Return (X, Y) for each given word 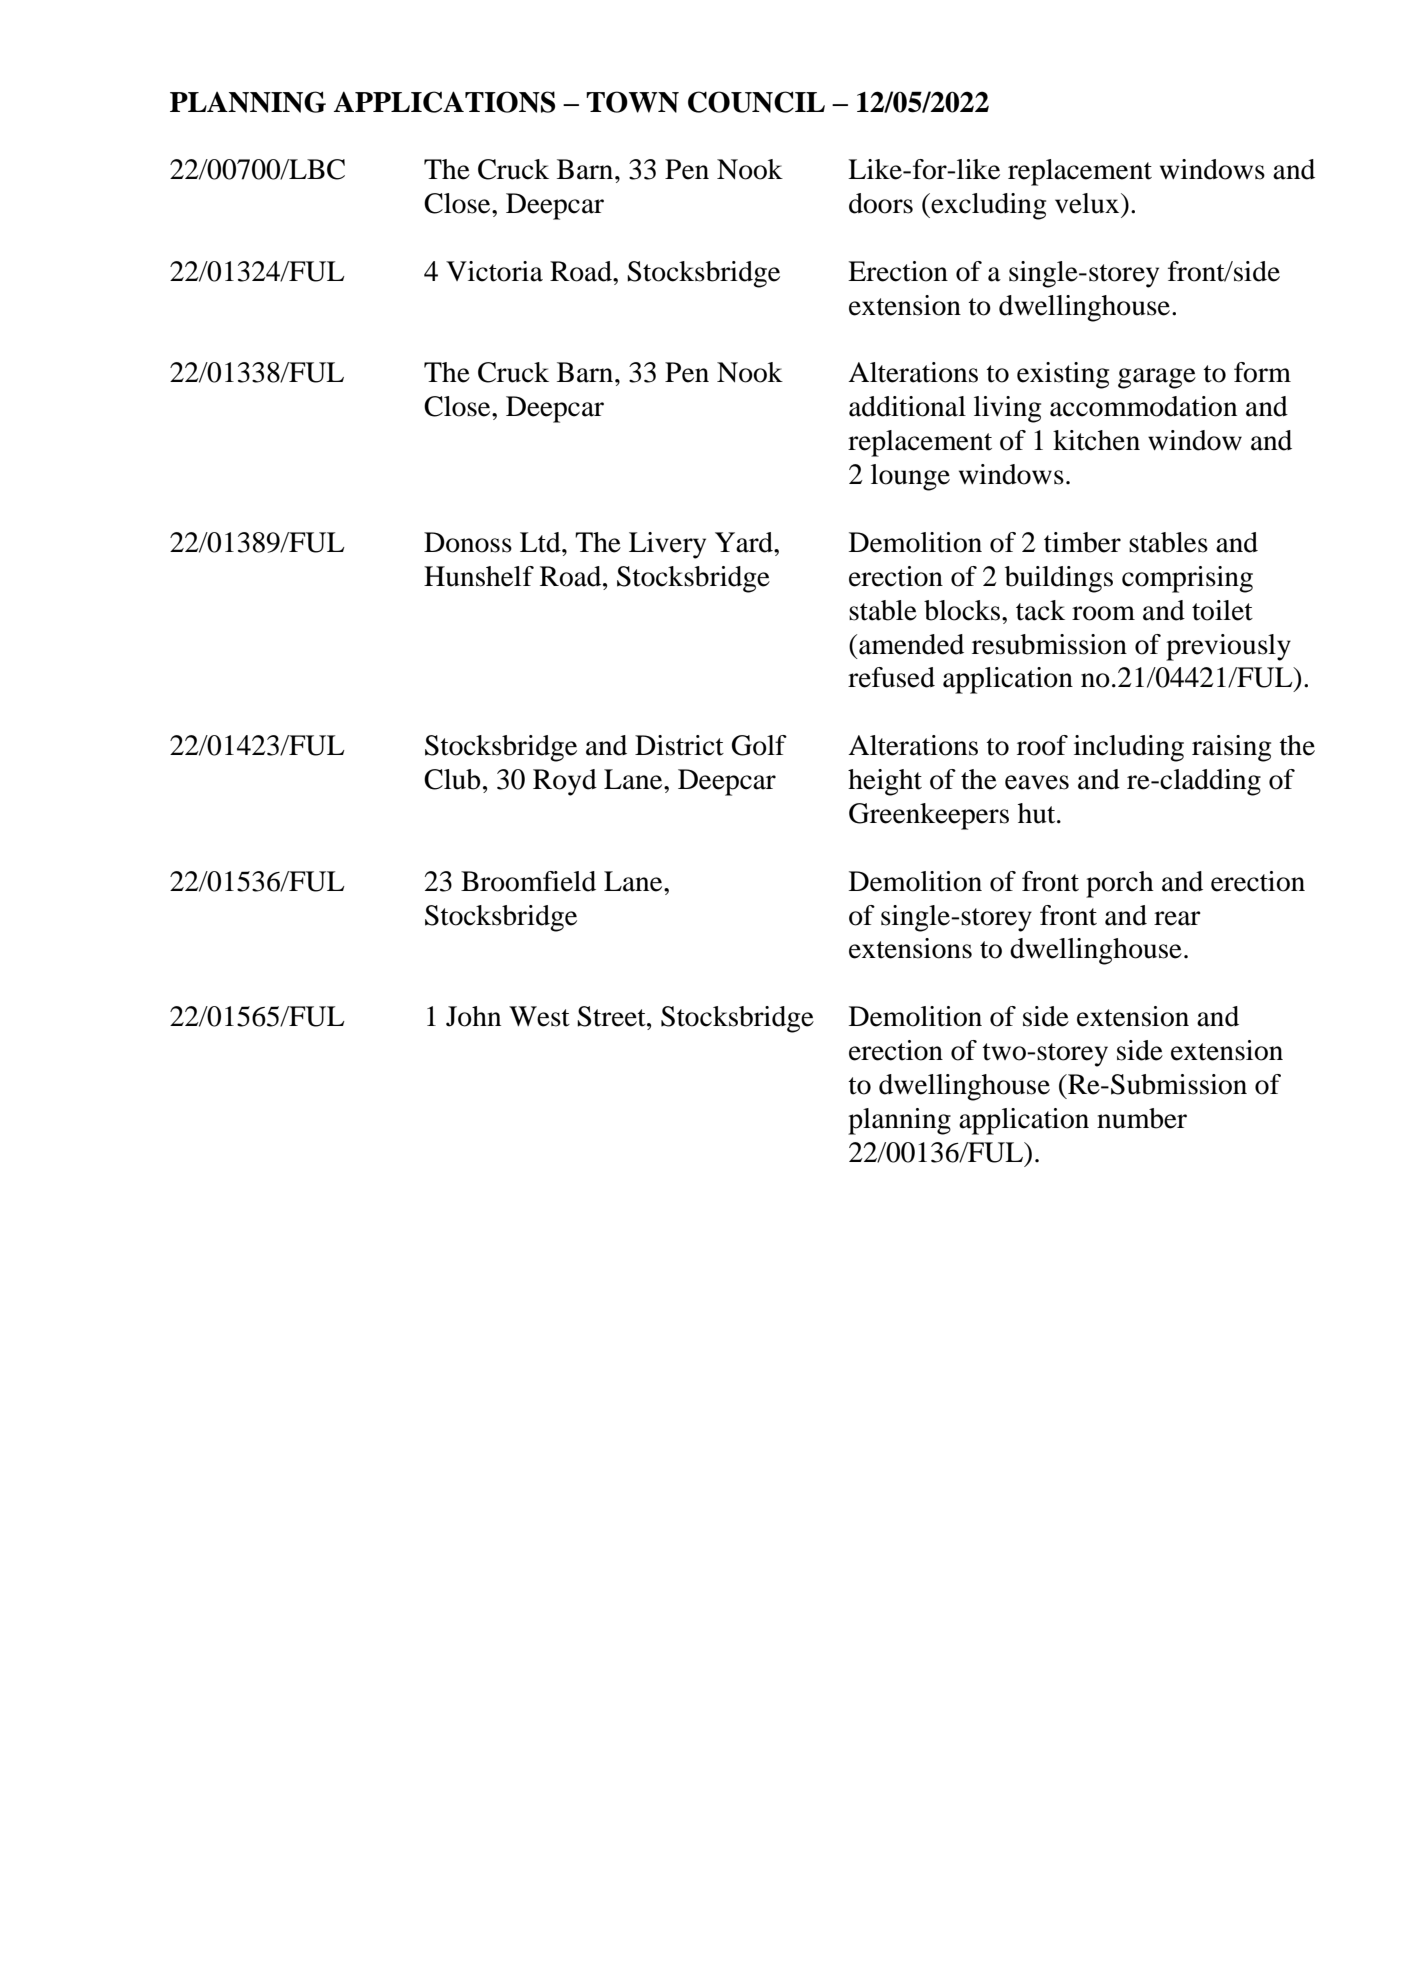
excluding (987, 206)
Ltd (541, 542)
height (885, 782)
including (1129, 748)
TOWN (632, 102)
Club (452, 779)
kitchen (1096, 440)
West (539, 1016)
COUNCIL (756, 102)
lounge (910, 477)
